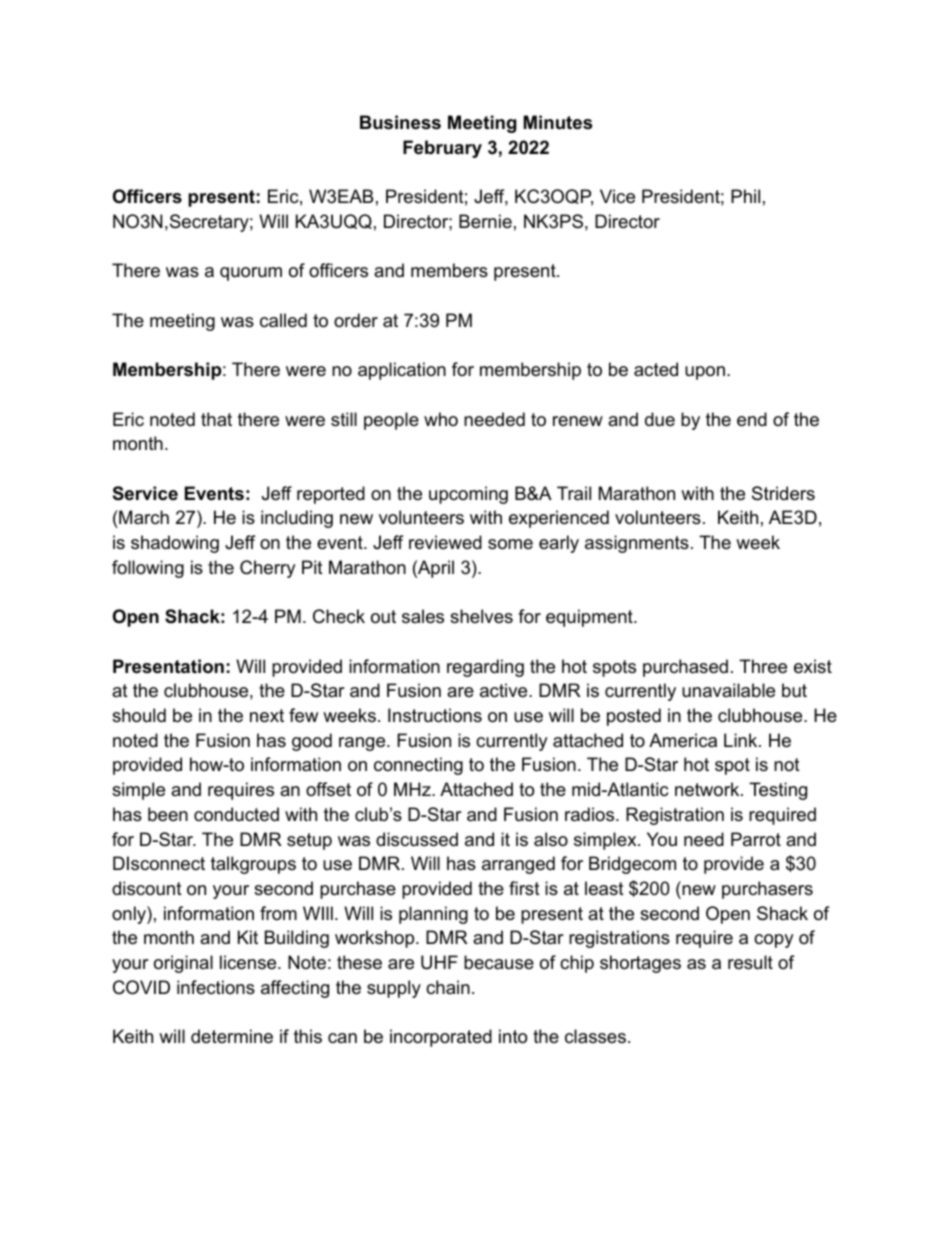  I want to click on result, so click(750, 962).
